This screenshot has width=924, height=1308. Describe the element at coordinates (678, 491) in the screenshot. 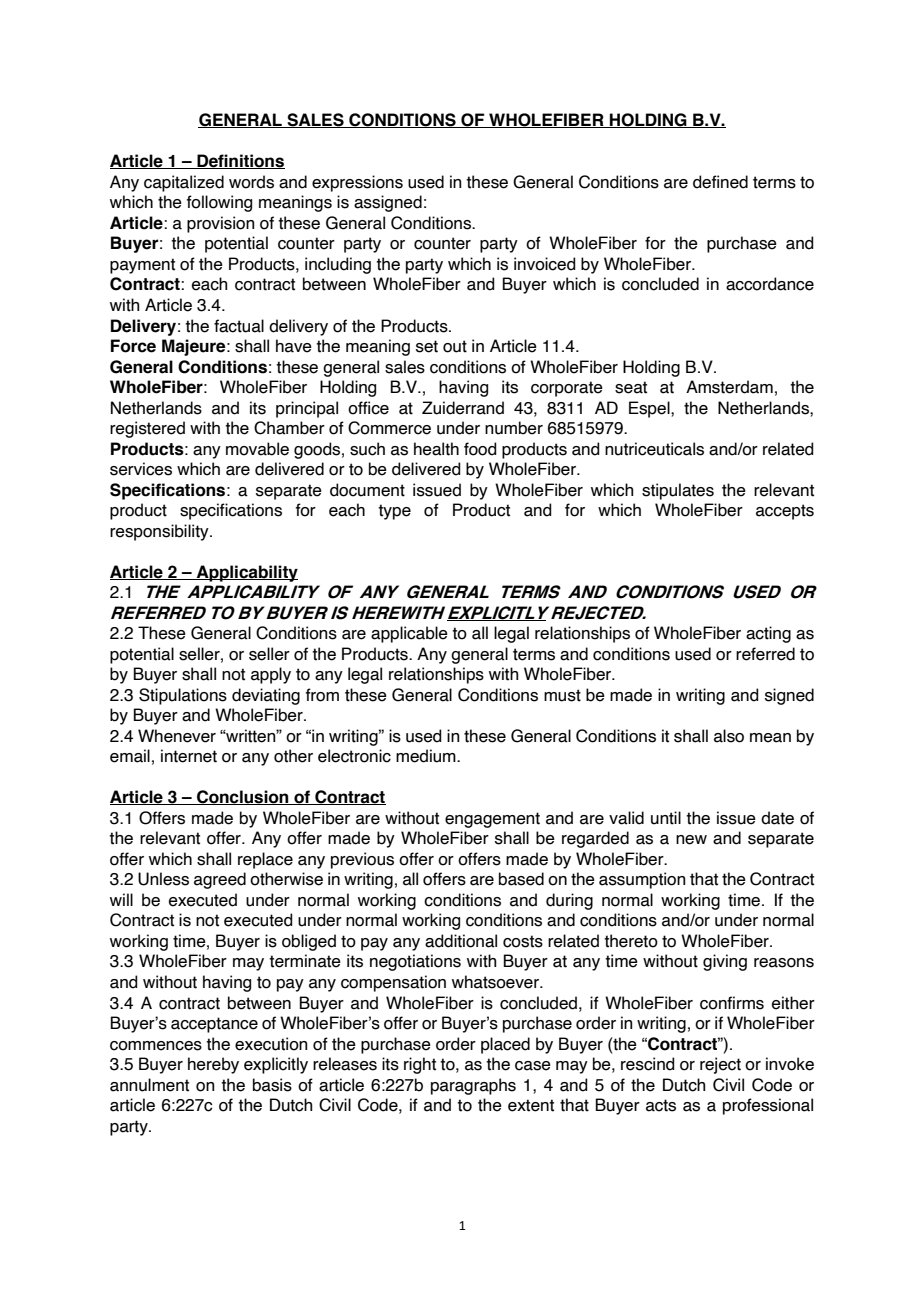

I see `stipulates` at that location.
